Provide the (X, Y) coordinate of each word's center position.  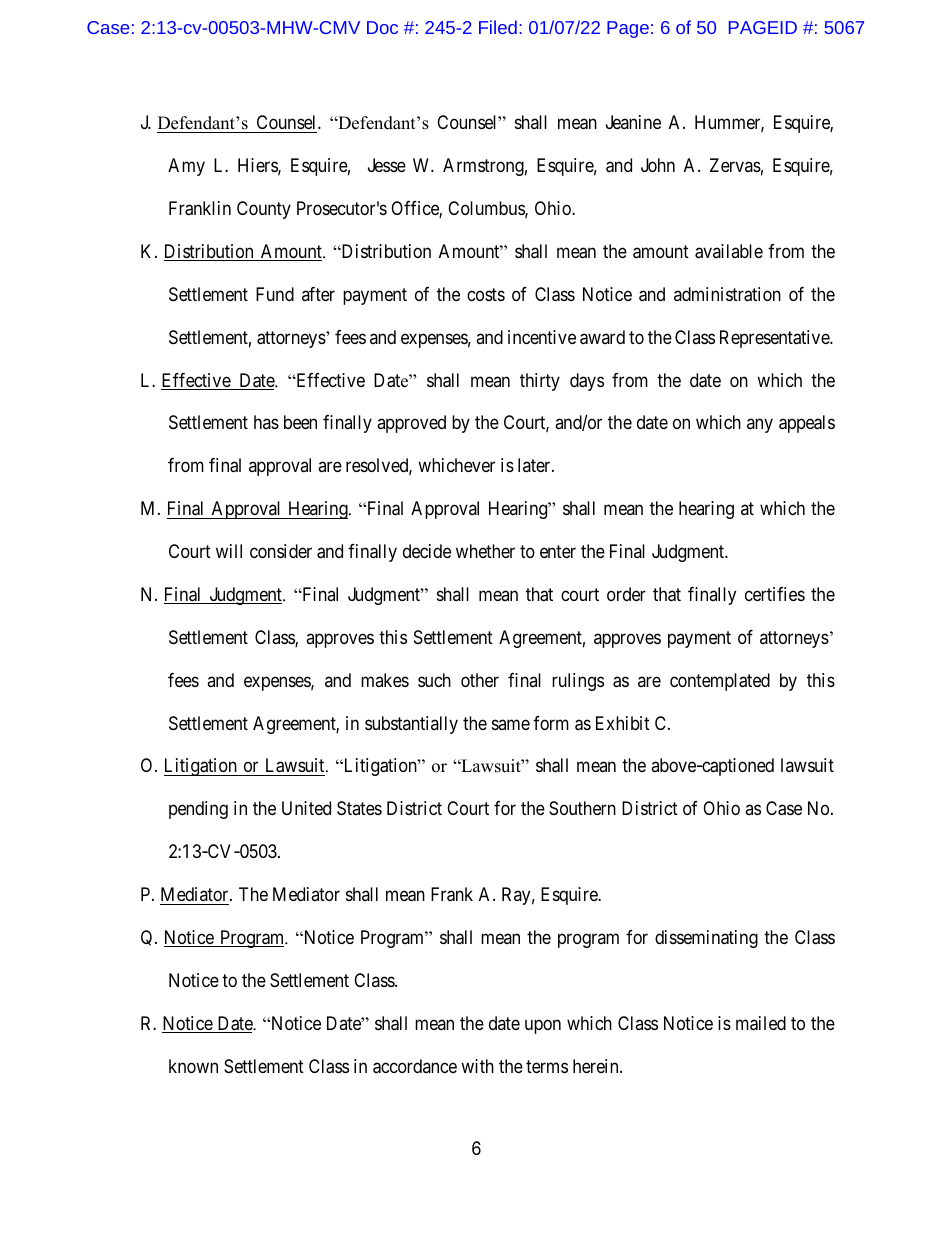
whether (485, 551)
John (658, 165)
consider (281, 551)
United (306, 808)
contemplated (720, 682)
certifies (775, 594)
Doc (382, 27)
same (511, 724)
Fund (275, 294)
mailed (761, 1023)
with (477, 1066)
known (193, 1066)
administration (727, 294)
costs (486, 294)
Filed (498, 27)
